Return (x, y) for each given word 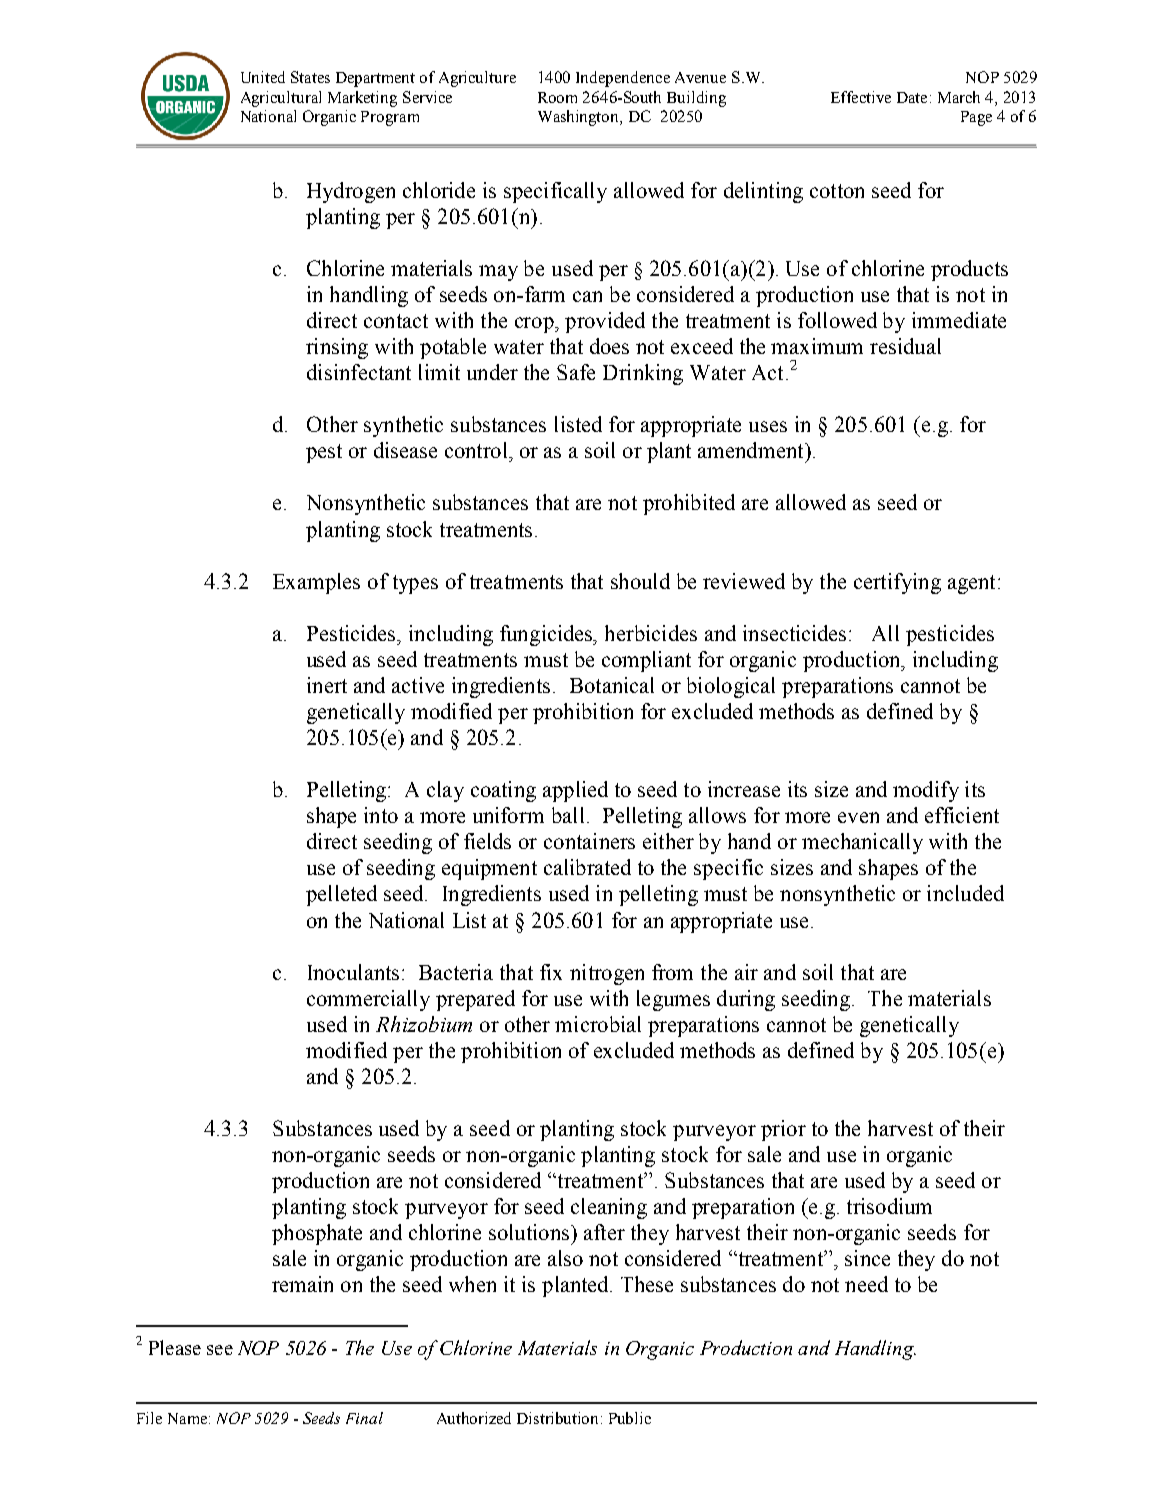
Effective (861, 97)
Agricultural (281, 99)
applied (575, 791)
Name (187, 1418)
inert (327, 685)
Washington (580, 118)
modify (926, 791)
